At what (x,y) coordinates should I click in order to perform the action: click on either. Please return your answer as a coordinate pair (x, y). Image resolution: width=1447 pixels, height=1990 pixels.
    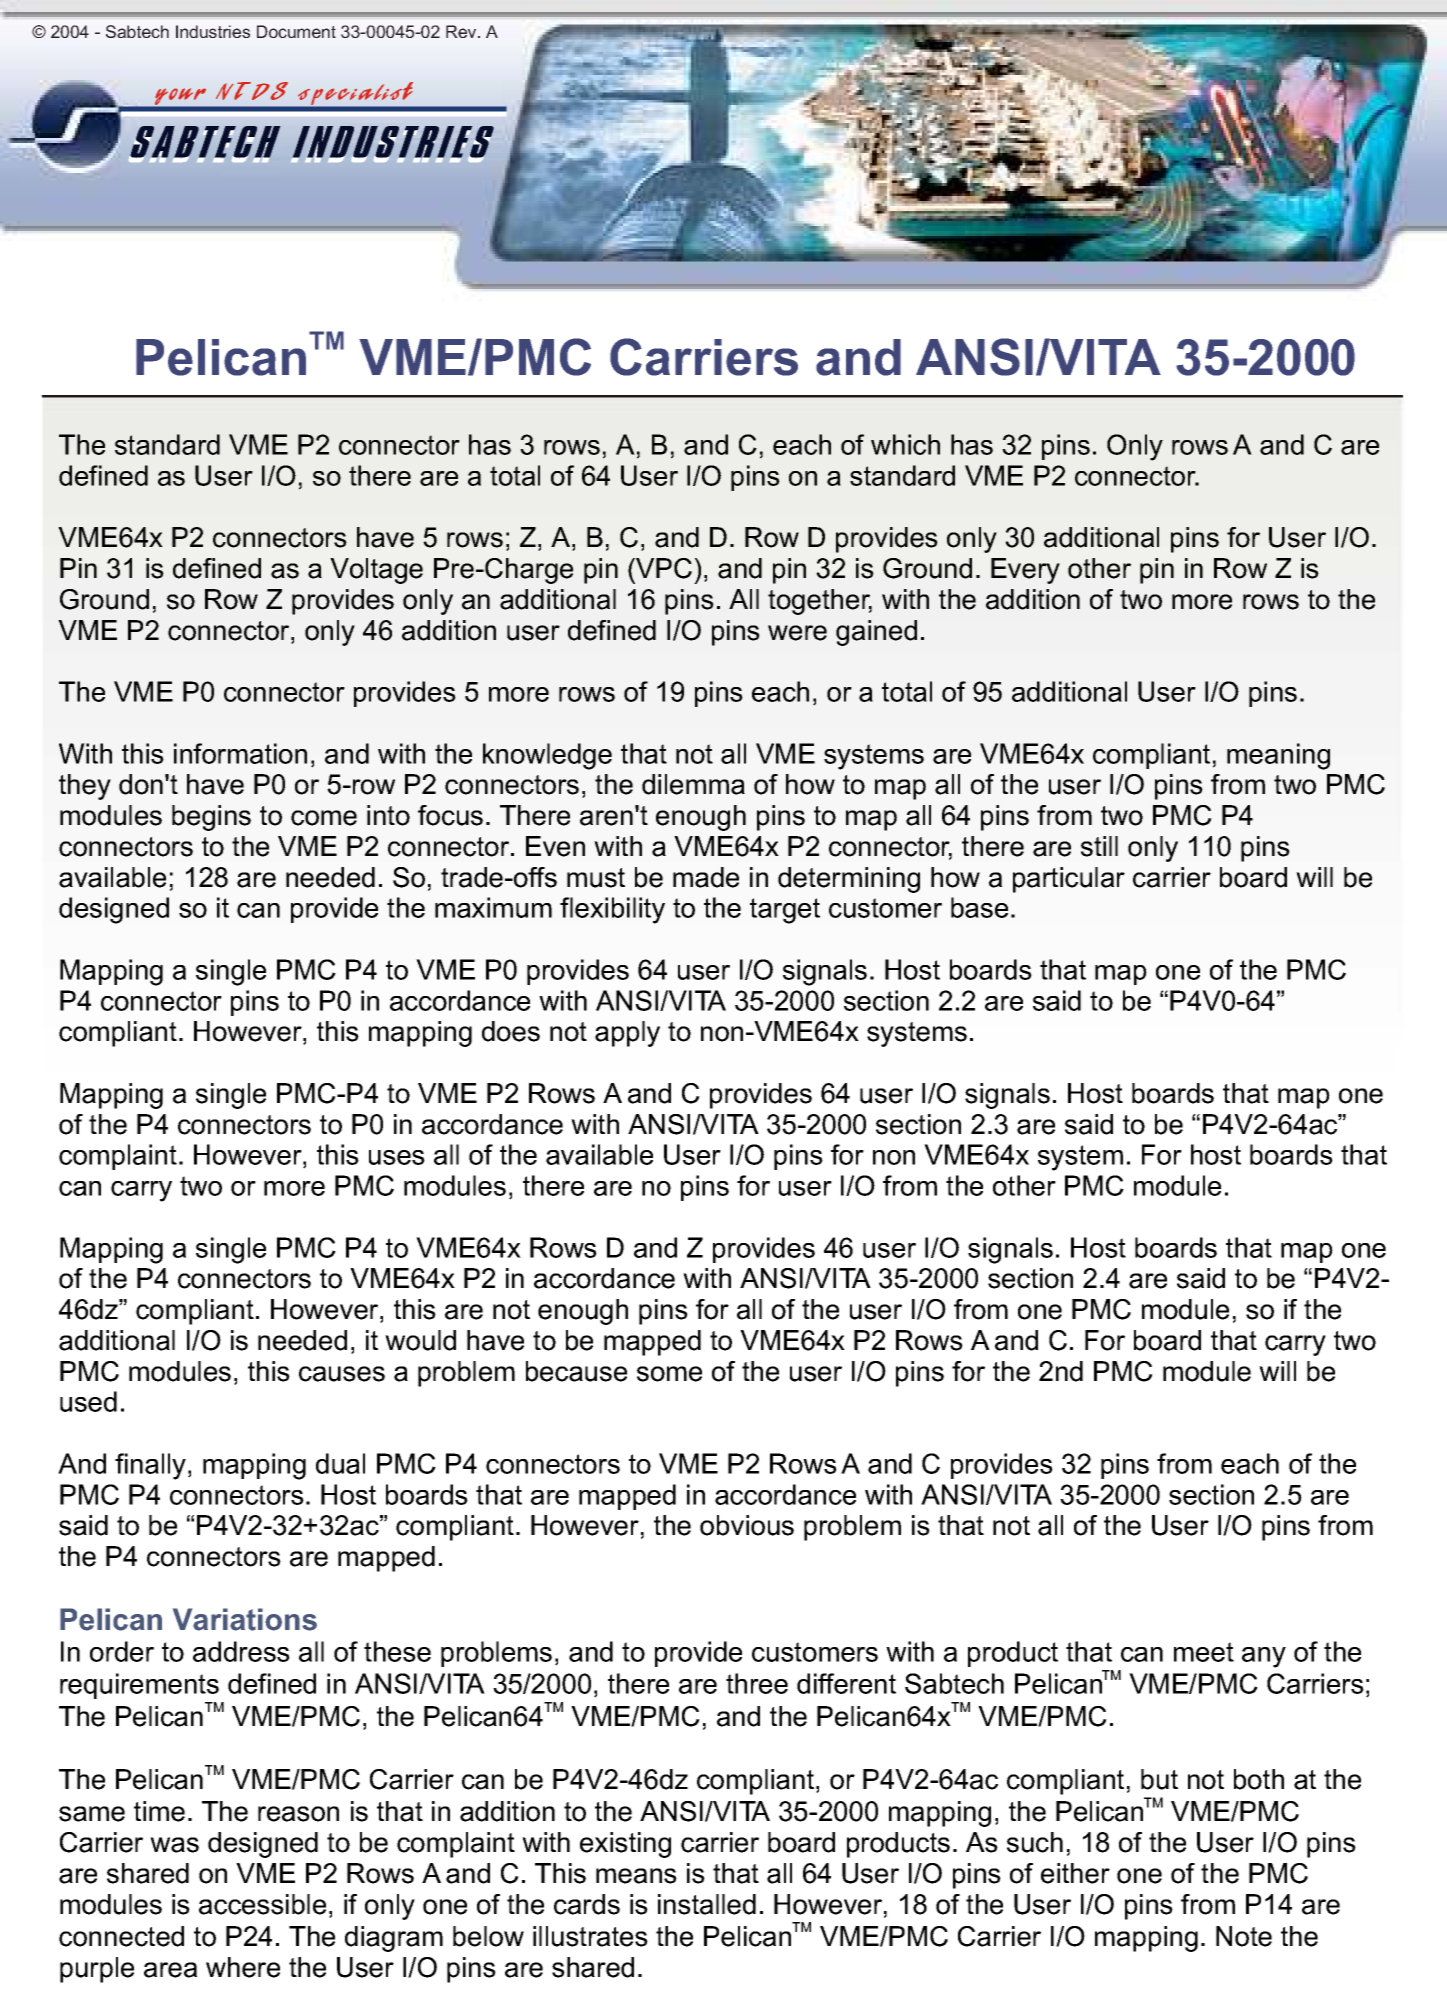
    Looking at the image, I should click on (1075, 1873).
